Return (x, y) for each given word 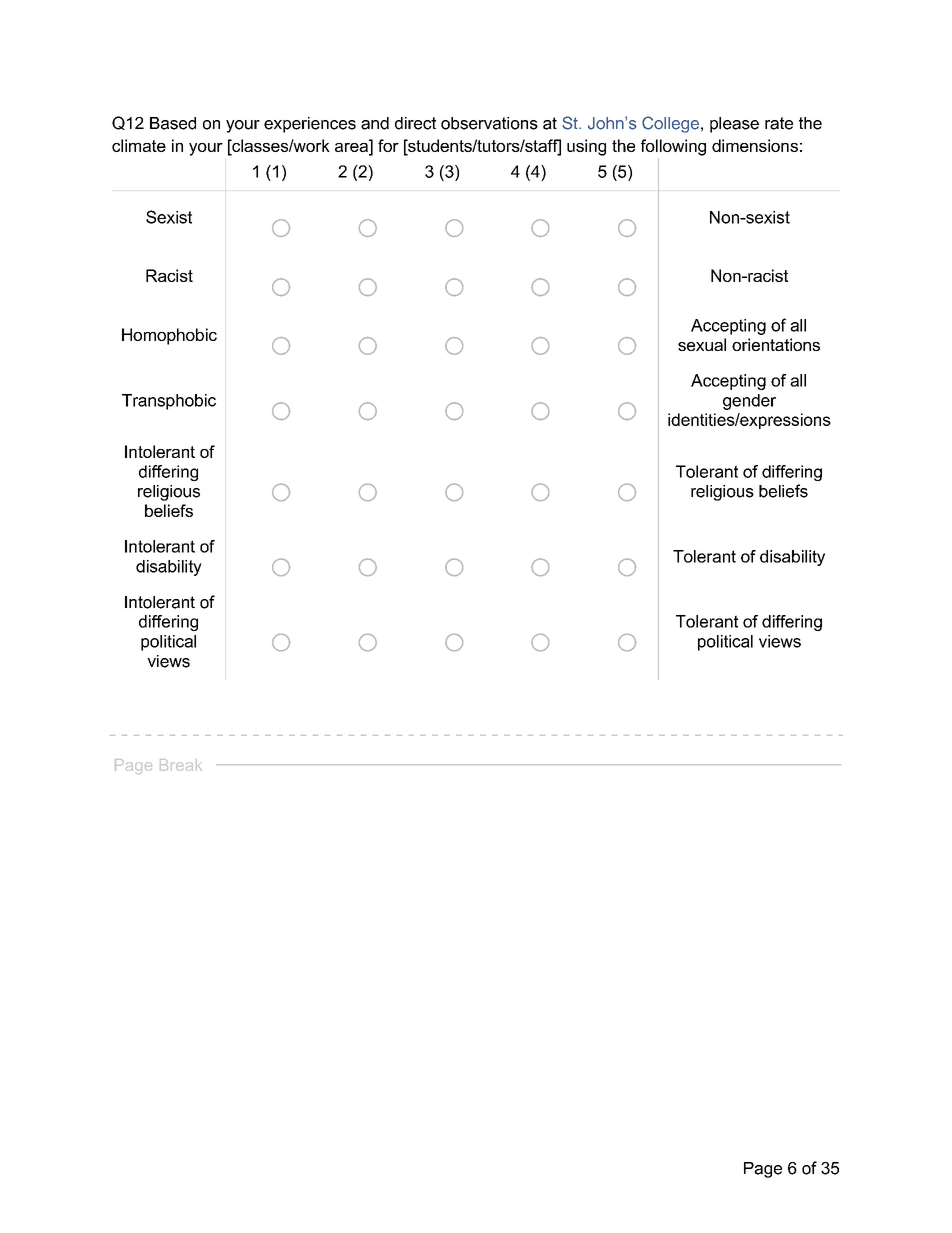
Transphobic (169, 402)
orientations (776, 344)
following (673, 147)
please (734, 125)
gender (749, 402)
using (586, 147)
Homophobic (169, 336)
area (352, 147)
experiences (310, 125)
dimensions (755, 145)
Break (181, 765)
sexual (702, 344)
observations (489, 123)
